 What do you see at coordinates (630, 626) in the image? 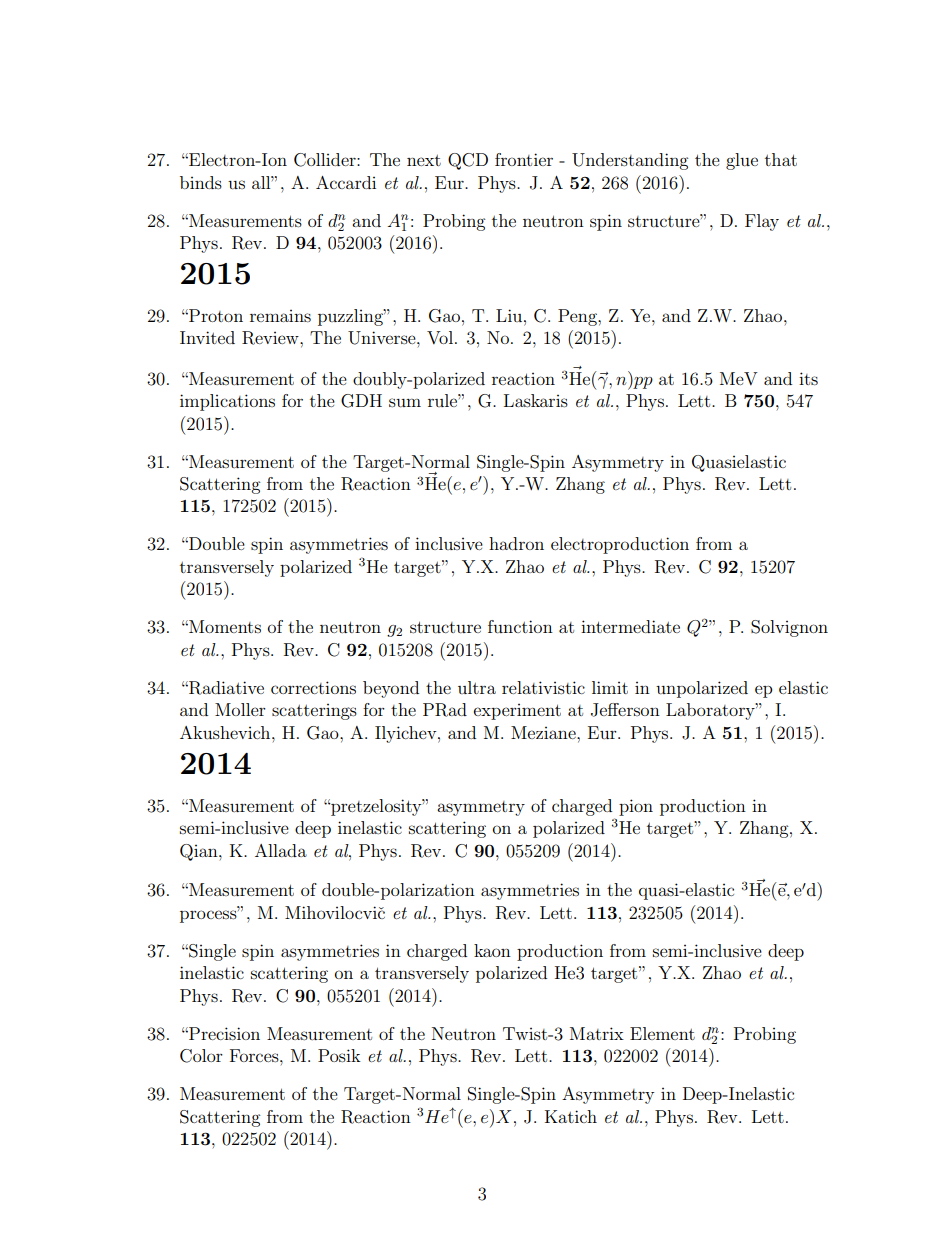
I see `intermediate` at bounding box center [630, 626].
